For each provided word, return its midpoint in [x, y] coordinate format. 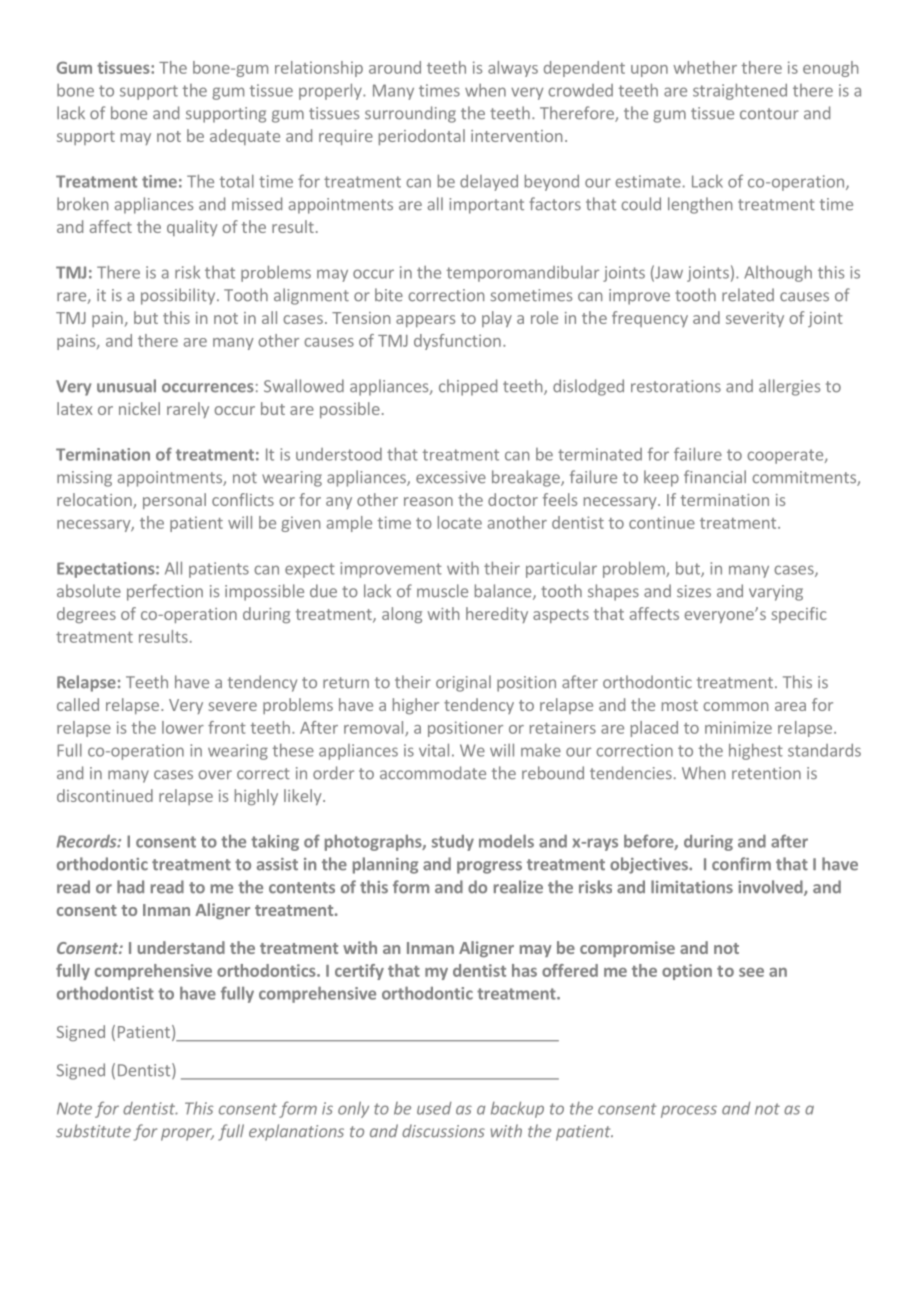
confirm [741, 864]
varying [776, 593]
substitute [93, 1131]
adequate [245, 137]
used [434, 1108]
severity [755, 319]
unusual [126, 386]
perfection [165, 592]
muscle [442, 591]
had [130, 887]
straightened [740, 91]
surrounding [410, 114]
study [453, 843]
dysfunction [457, 342]
